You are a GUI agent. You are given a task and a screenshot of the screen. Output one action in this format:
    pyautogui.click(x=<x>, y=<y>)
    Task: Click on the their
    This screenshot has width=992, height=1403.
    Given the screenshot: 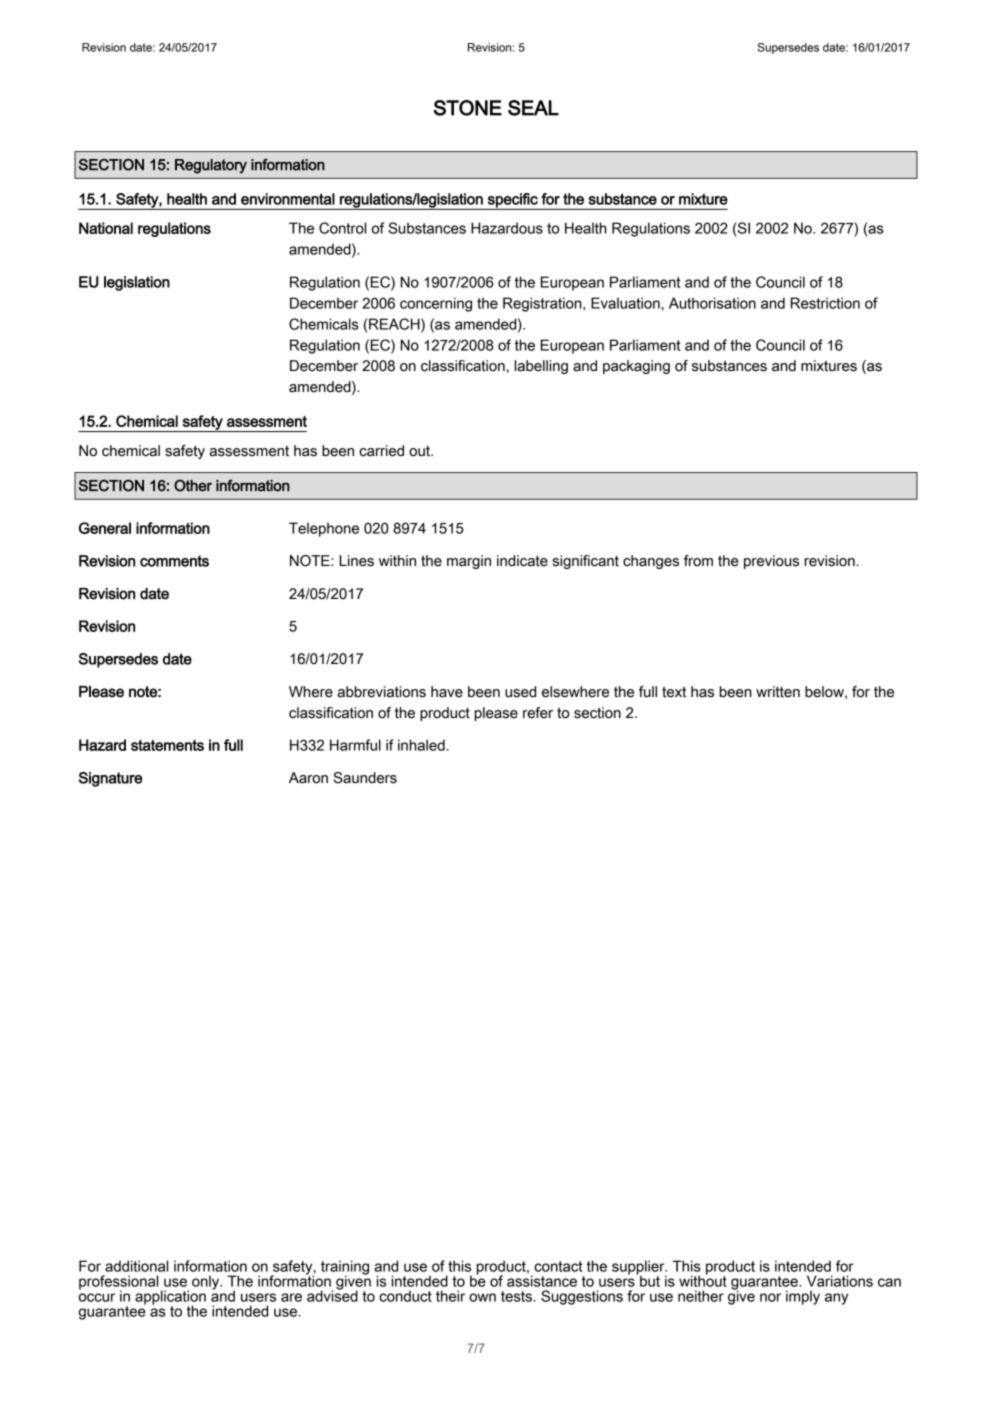 What is the action you would take?
    pyautogui.click(x=450, y=1296)
